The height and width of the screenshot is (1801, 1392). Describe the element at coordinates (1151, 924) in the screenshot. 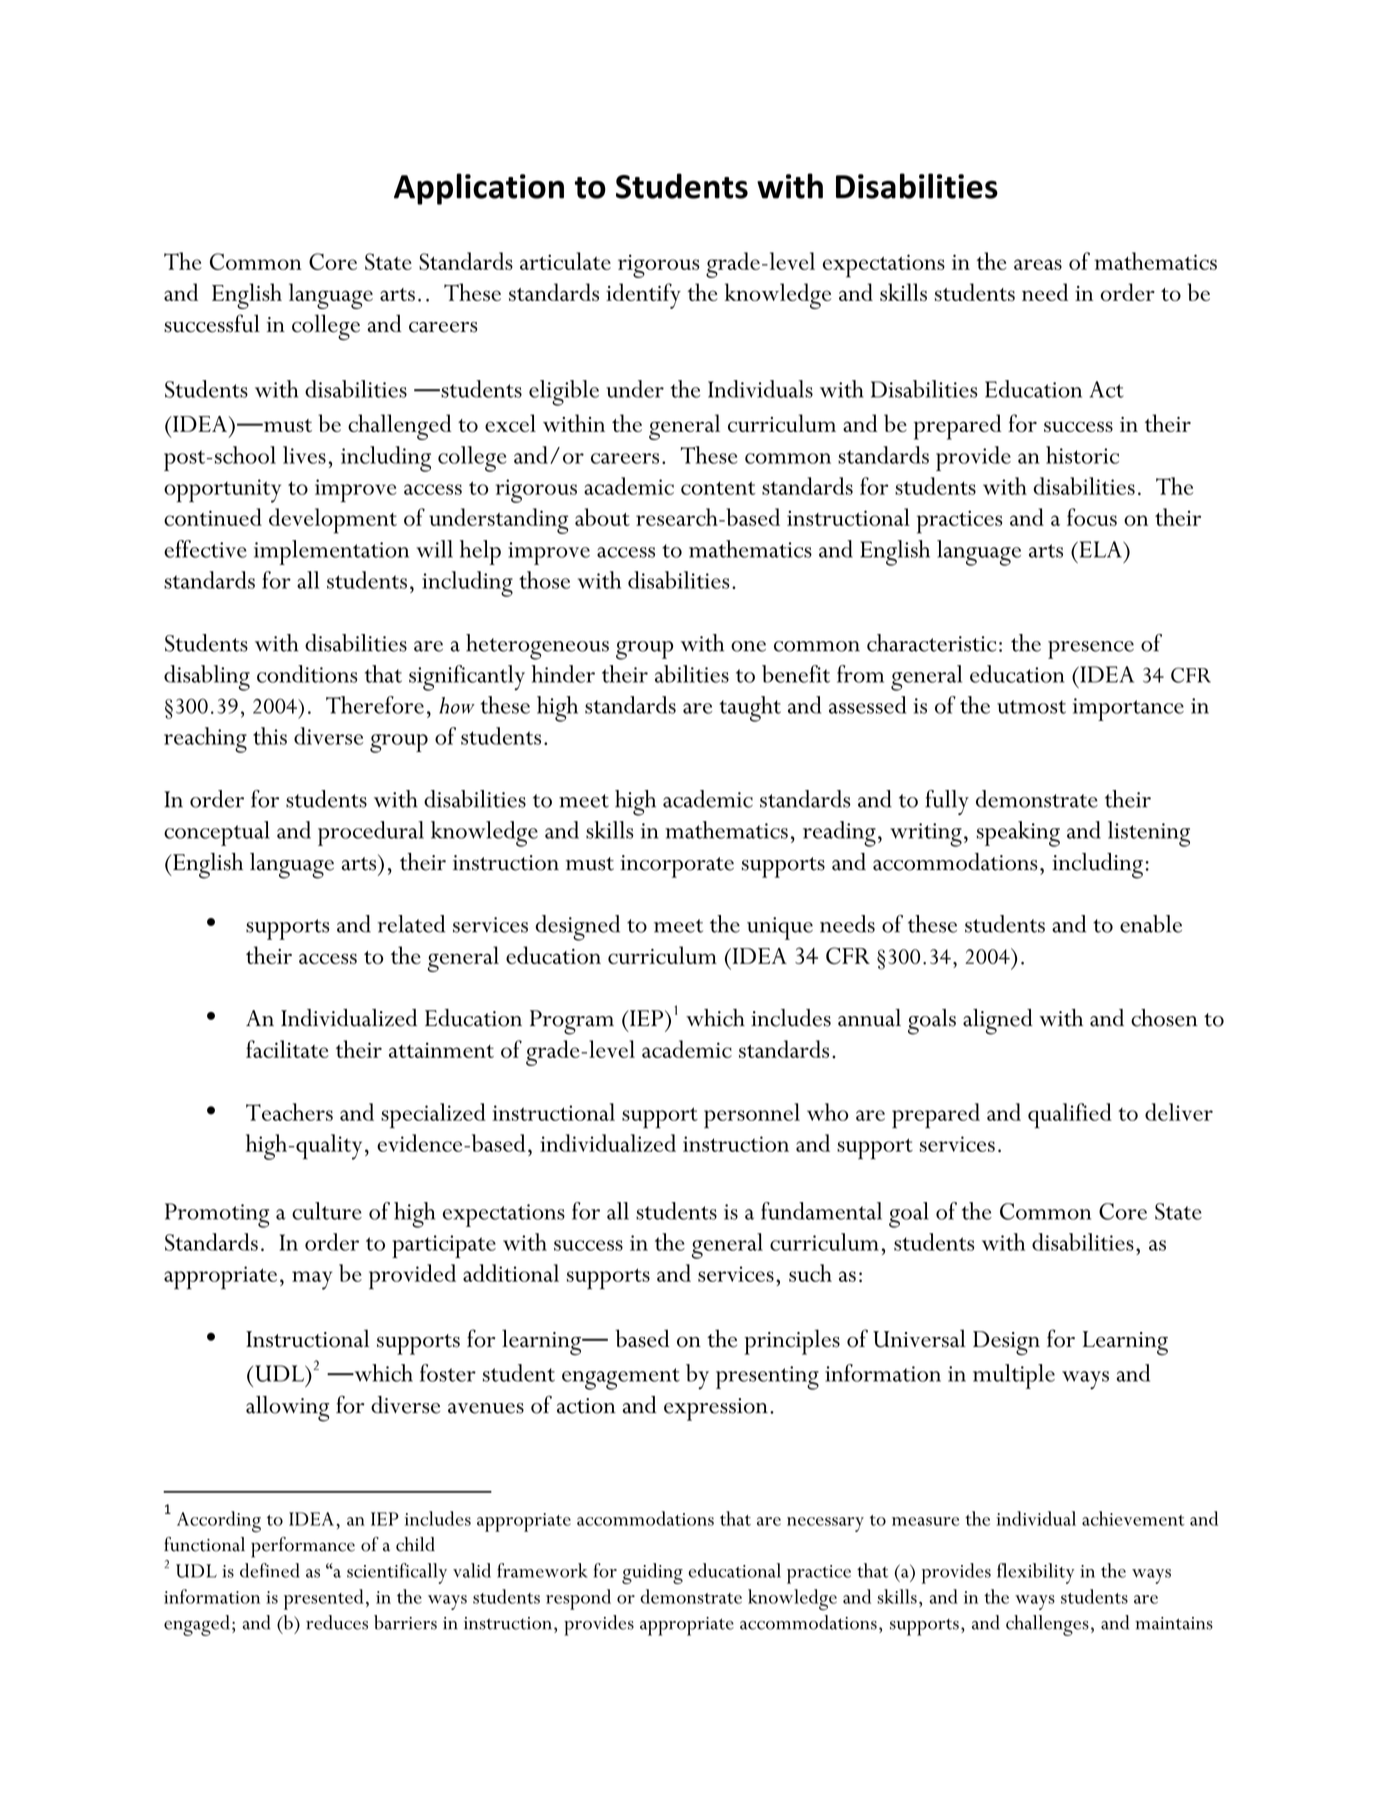

I see `enable` at that location.
